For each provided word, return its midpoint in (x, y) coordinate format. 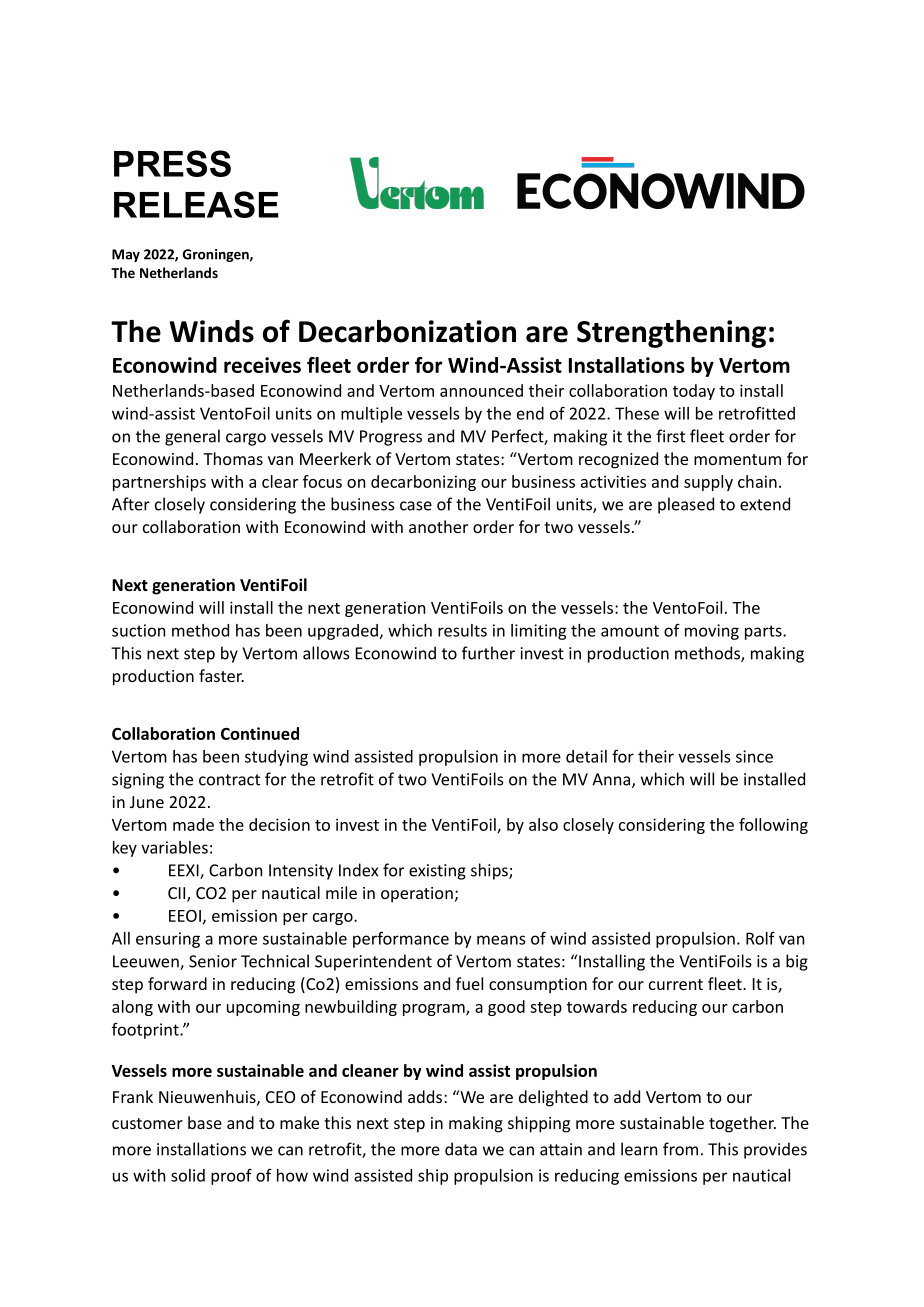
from (680, 1149)
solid (188, 1175)
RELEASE (196, 204)
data (461, 1149)
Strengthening (671, 334)
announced (481, 390)
